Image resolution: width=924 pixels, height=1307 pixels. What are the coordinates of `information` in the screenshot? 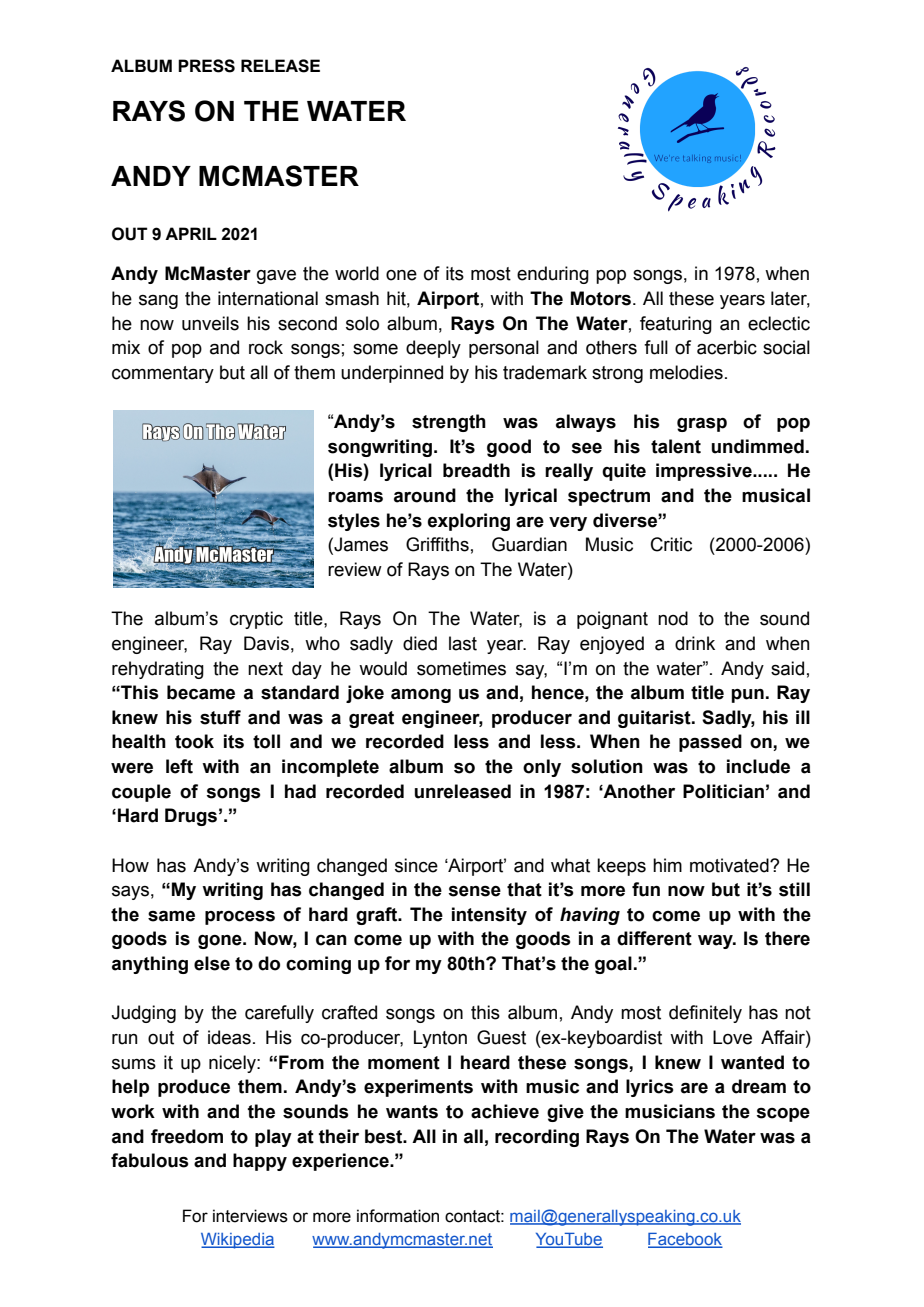 It's located at (398, 1216).
